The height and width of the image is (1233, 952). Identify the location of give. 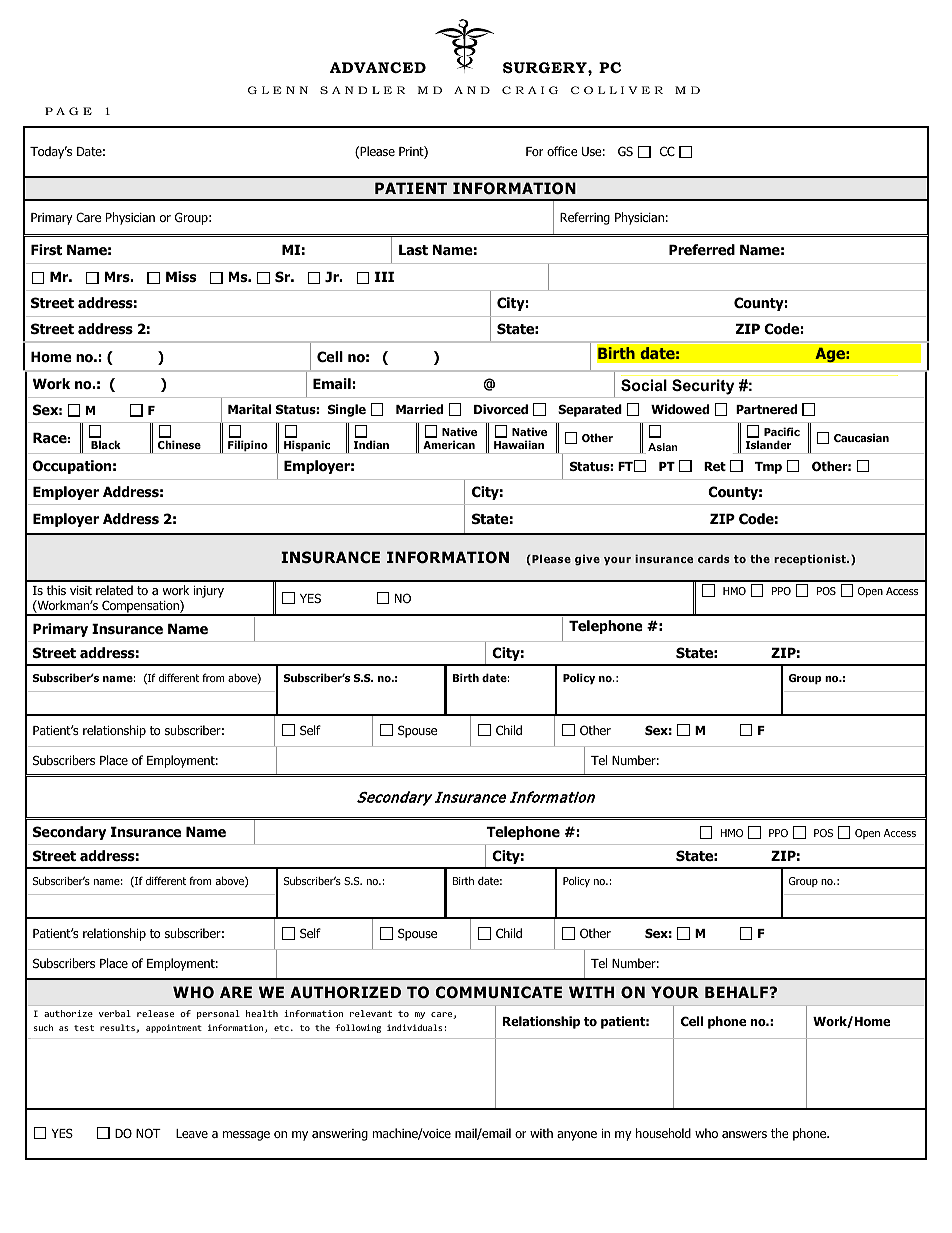
(587, 560).
